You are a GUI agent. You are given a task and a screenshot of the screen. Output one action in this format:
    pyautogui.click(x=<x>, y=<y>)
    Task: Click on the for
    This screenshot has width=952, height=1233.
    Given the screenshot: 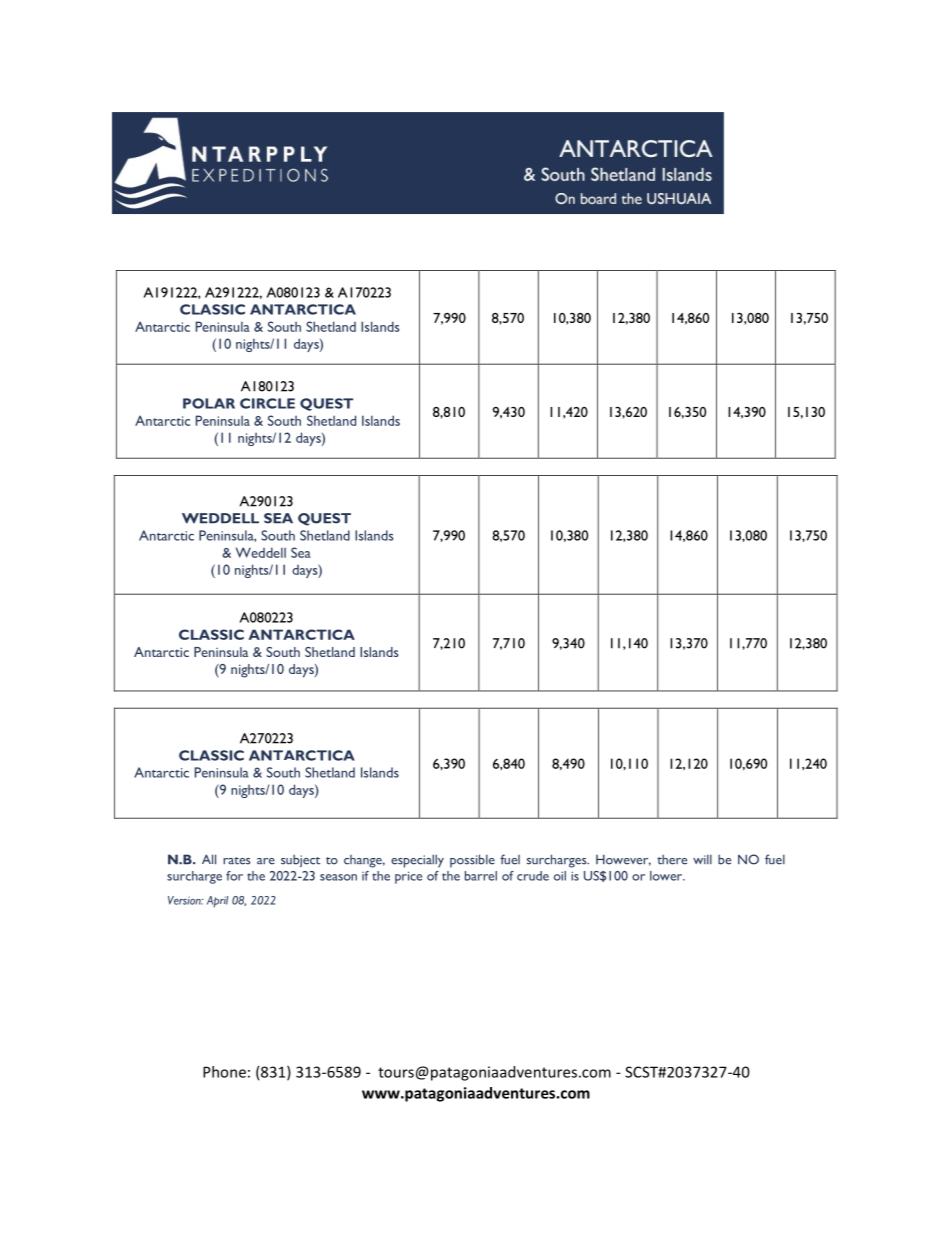 What is the action you would take?
    pyautogui.click(x=234, y=876)
